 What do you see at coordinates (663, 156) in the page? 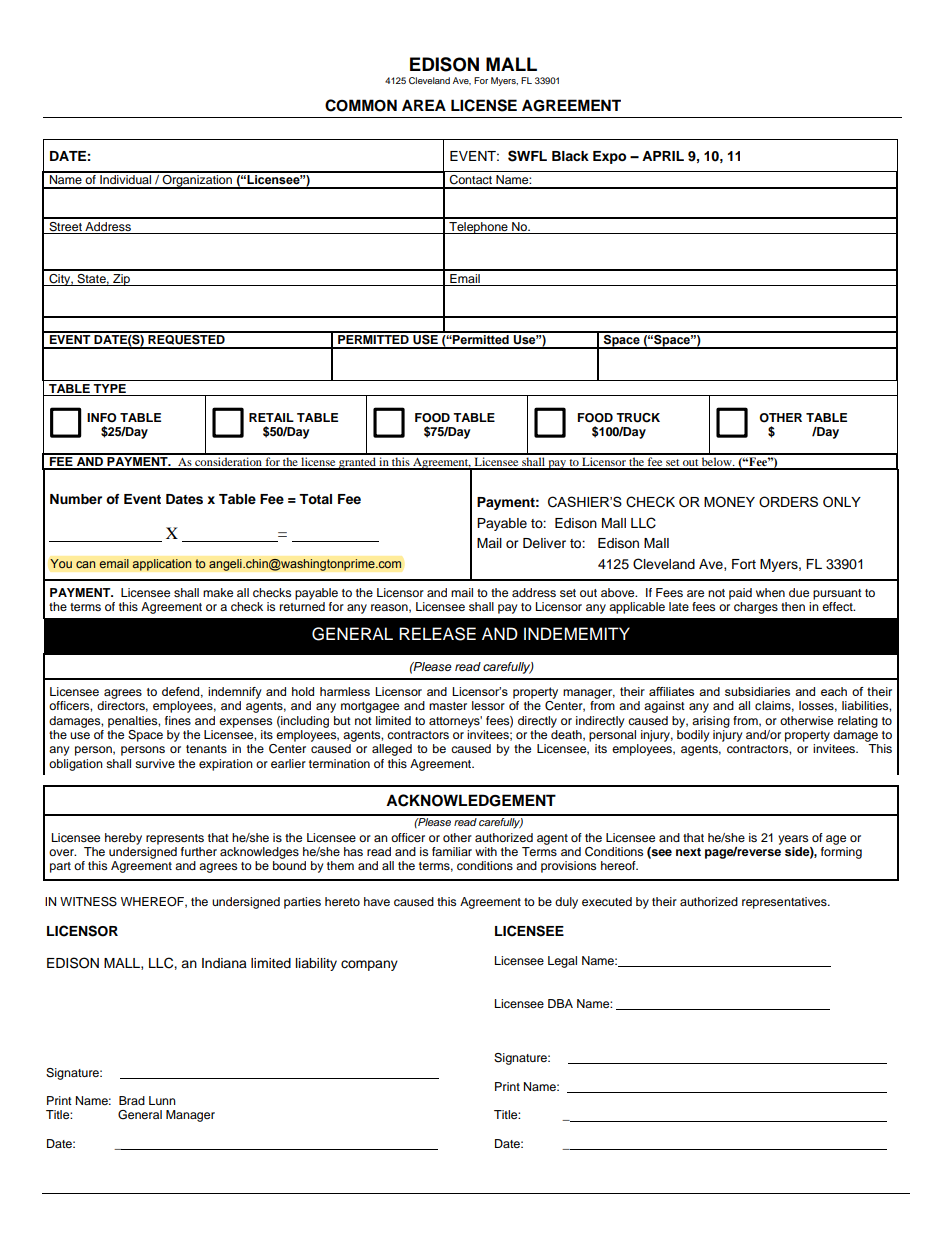
I see `APRIL` at bounding box center [663, 156].
